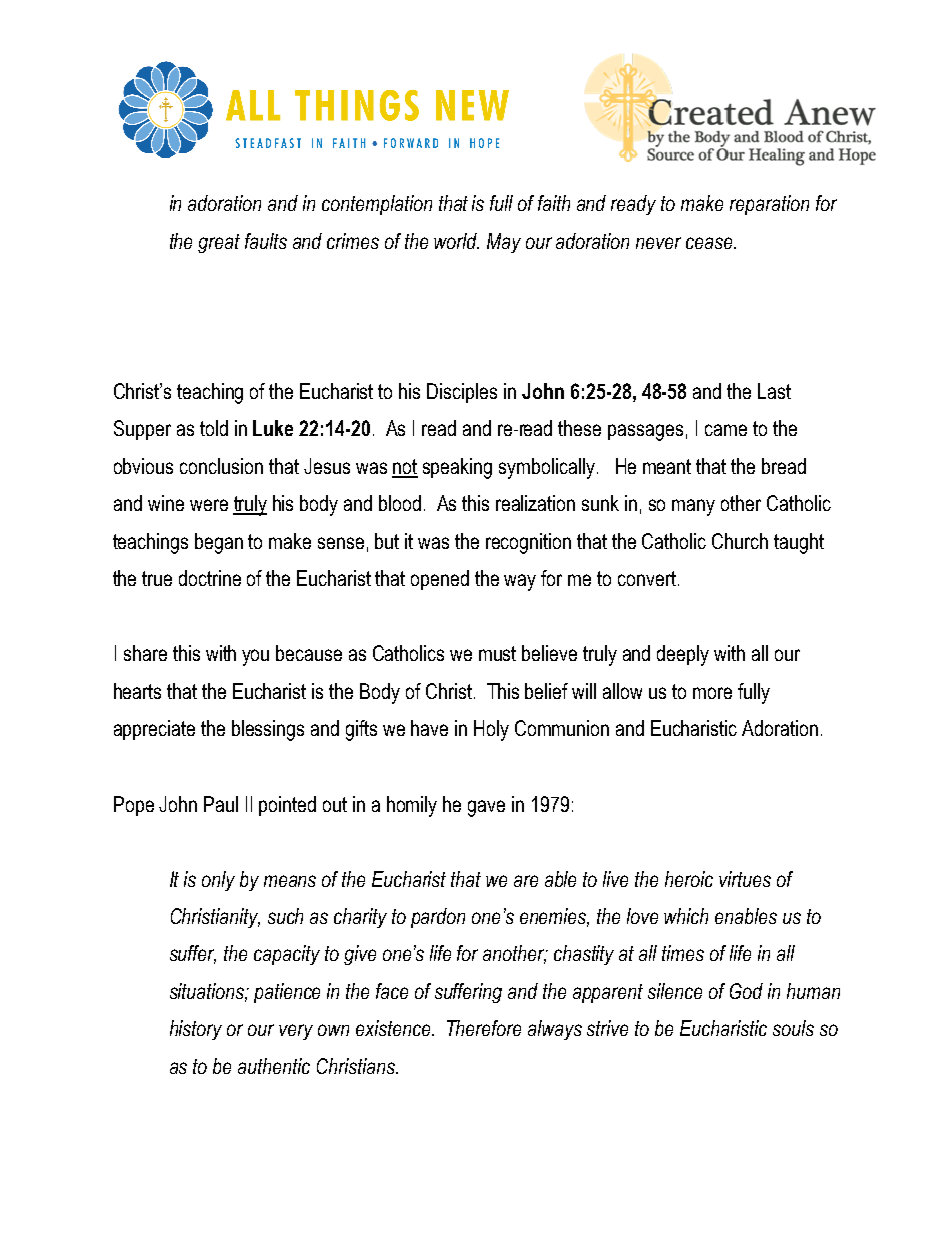  I want to click on gave, so click(486, 808).
